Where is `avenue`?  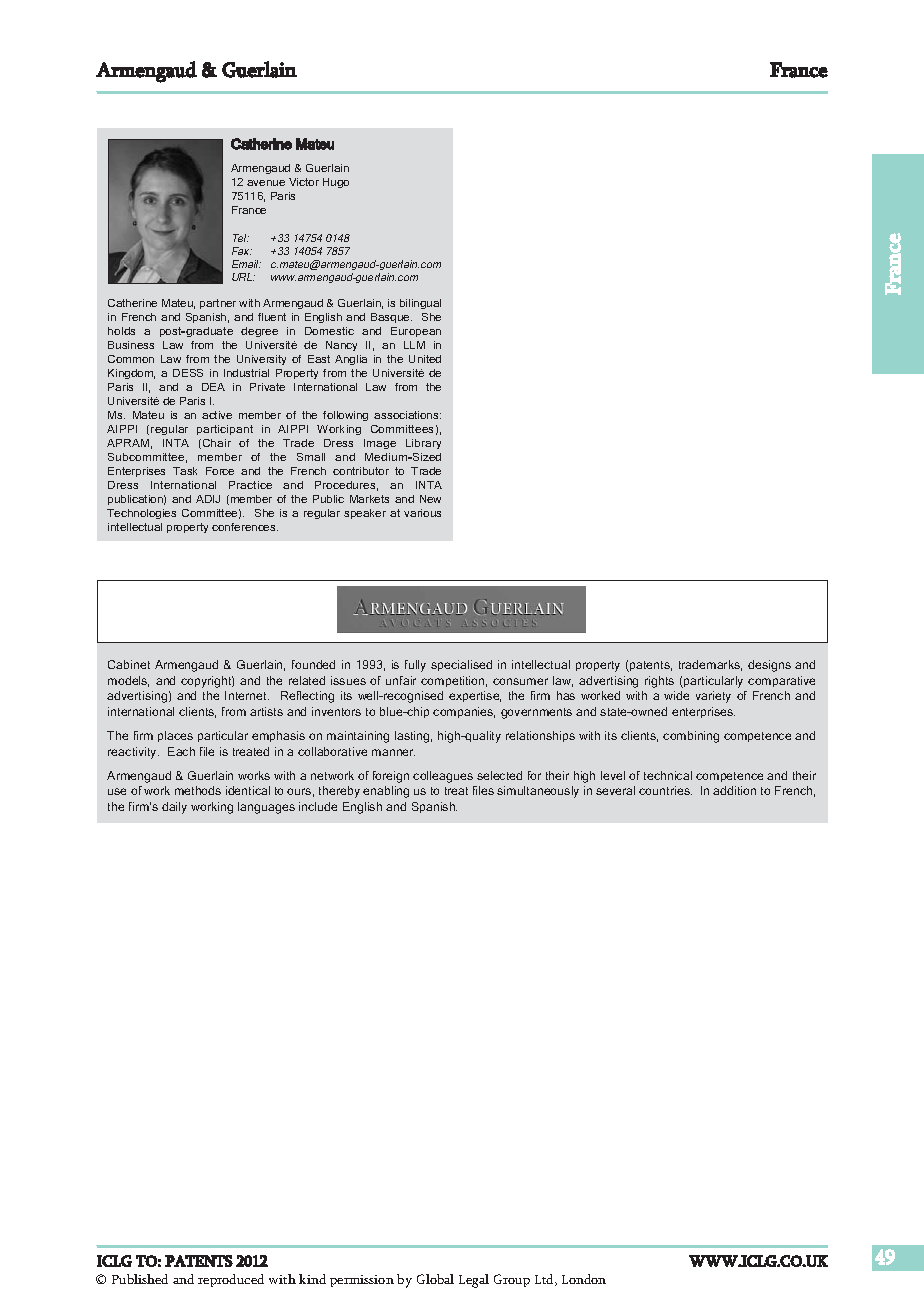
avenue is located at coordinates (266, 183).
